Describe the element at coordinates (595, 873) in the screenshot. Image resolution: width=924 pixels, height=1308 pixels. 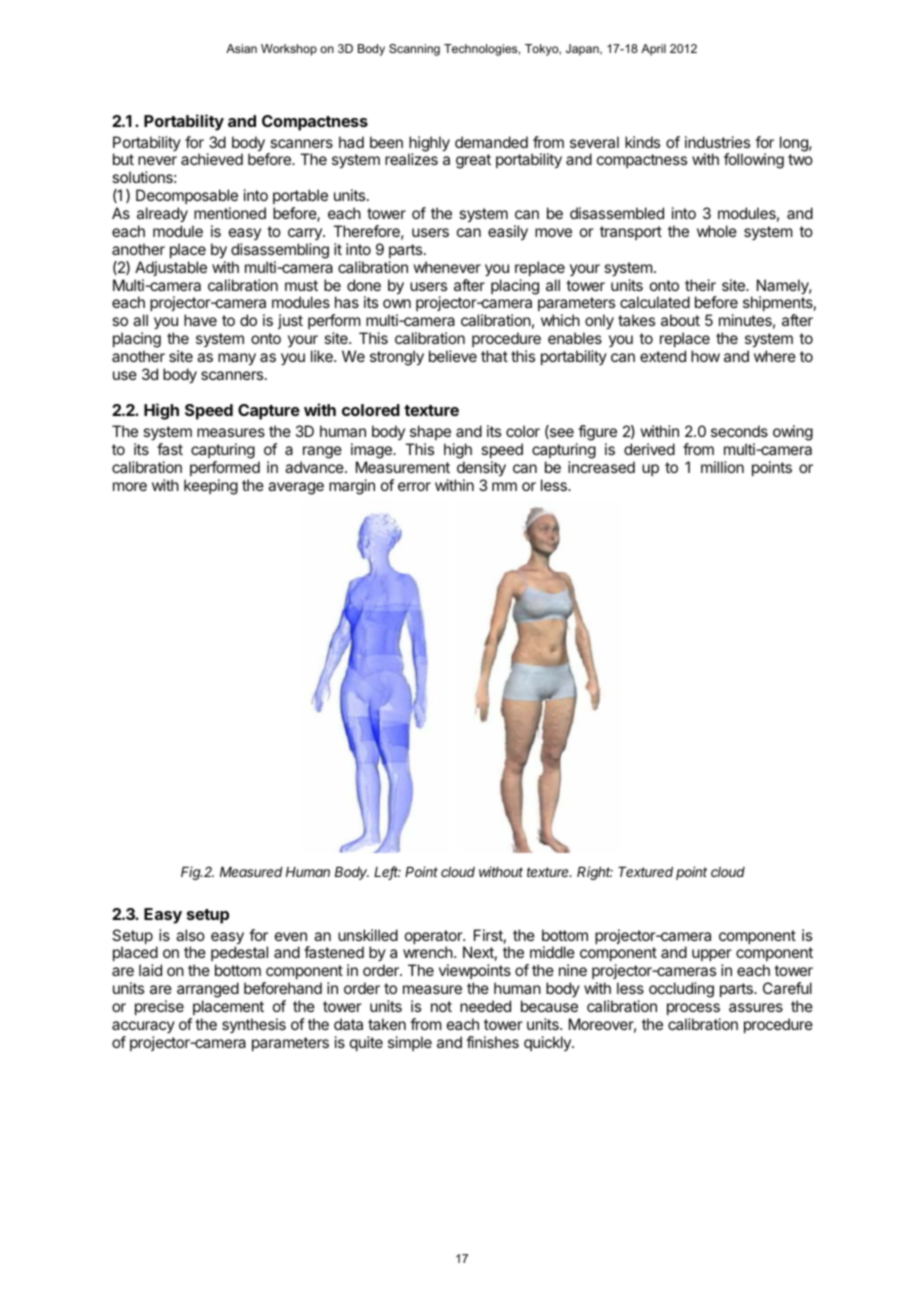
I see `Right` at that location.
